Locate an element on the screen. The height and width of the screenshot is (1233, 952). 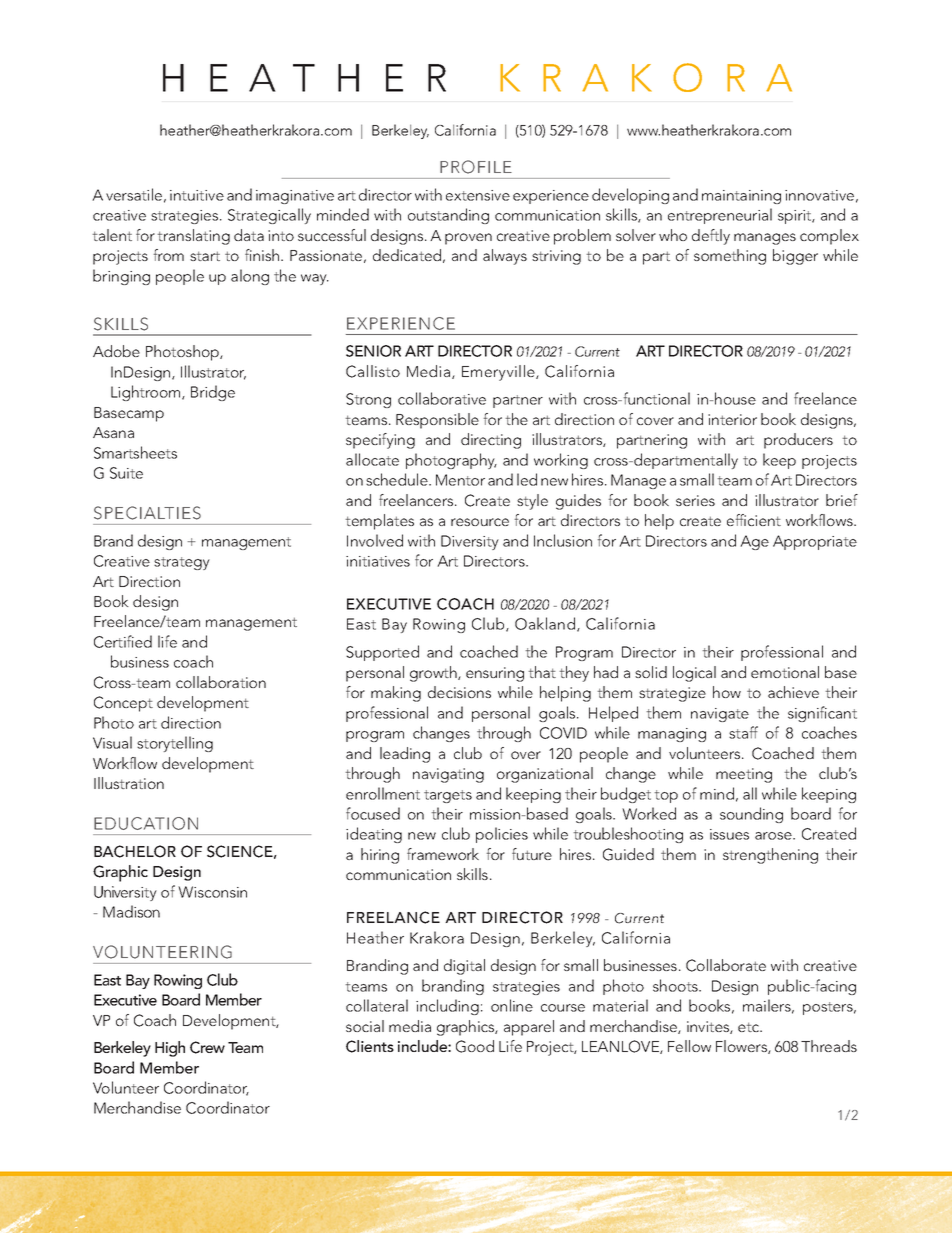
extensive is located at coordinates (478, 195).
